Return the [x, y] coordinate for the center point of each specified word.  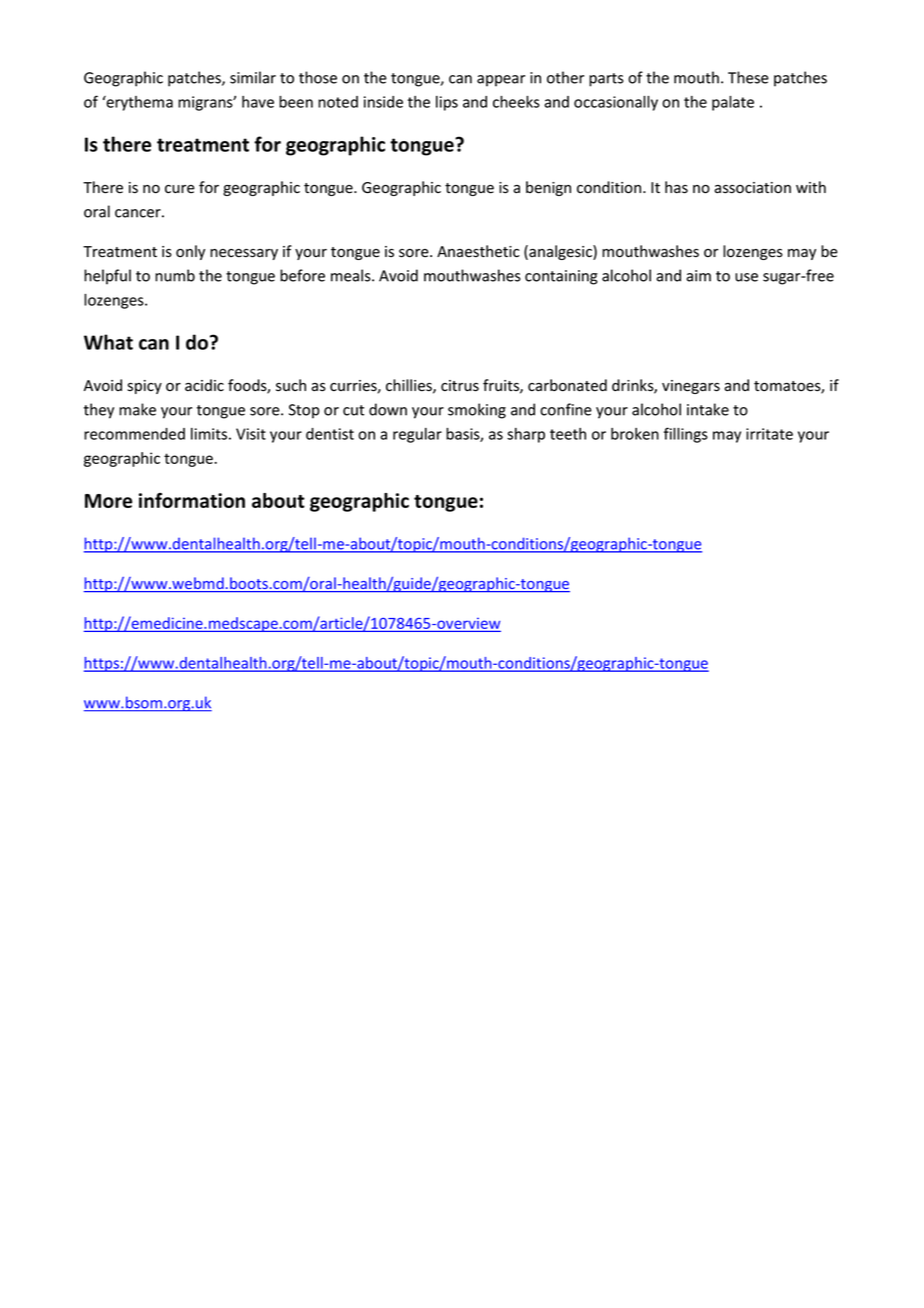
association [752, 188]
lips [447, 103]
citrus [460, 386]
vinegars [691, 387]
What [108, 342]
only [190, 252]
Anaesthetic [478, 251]
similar [253, 77]
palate [733, 103]
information [192, 500]
